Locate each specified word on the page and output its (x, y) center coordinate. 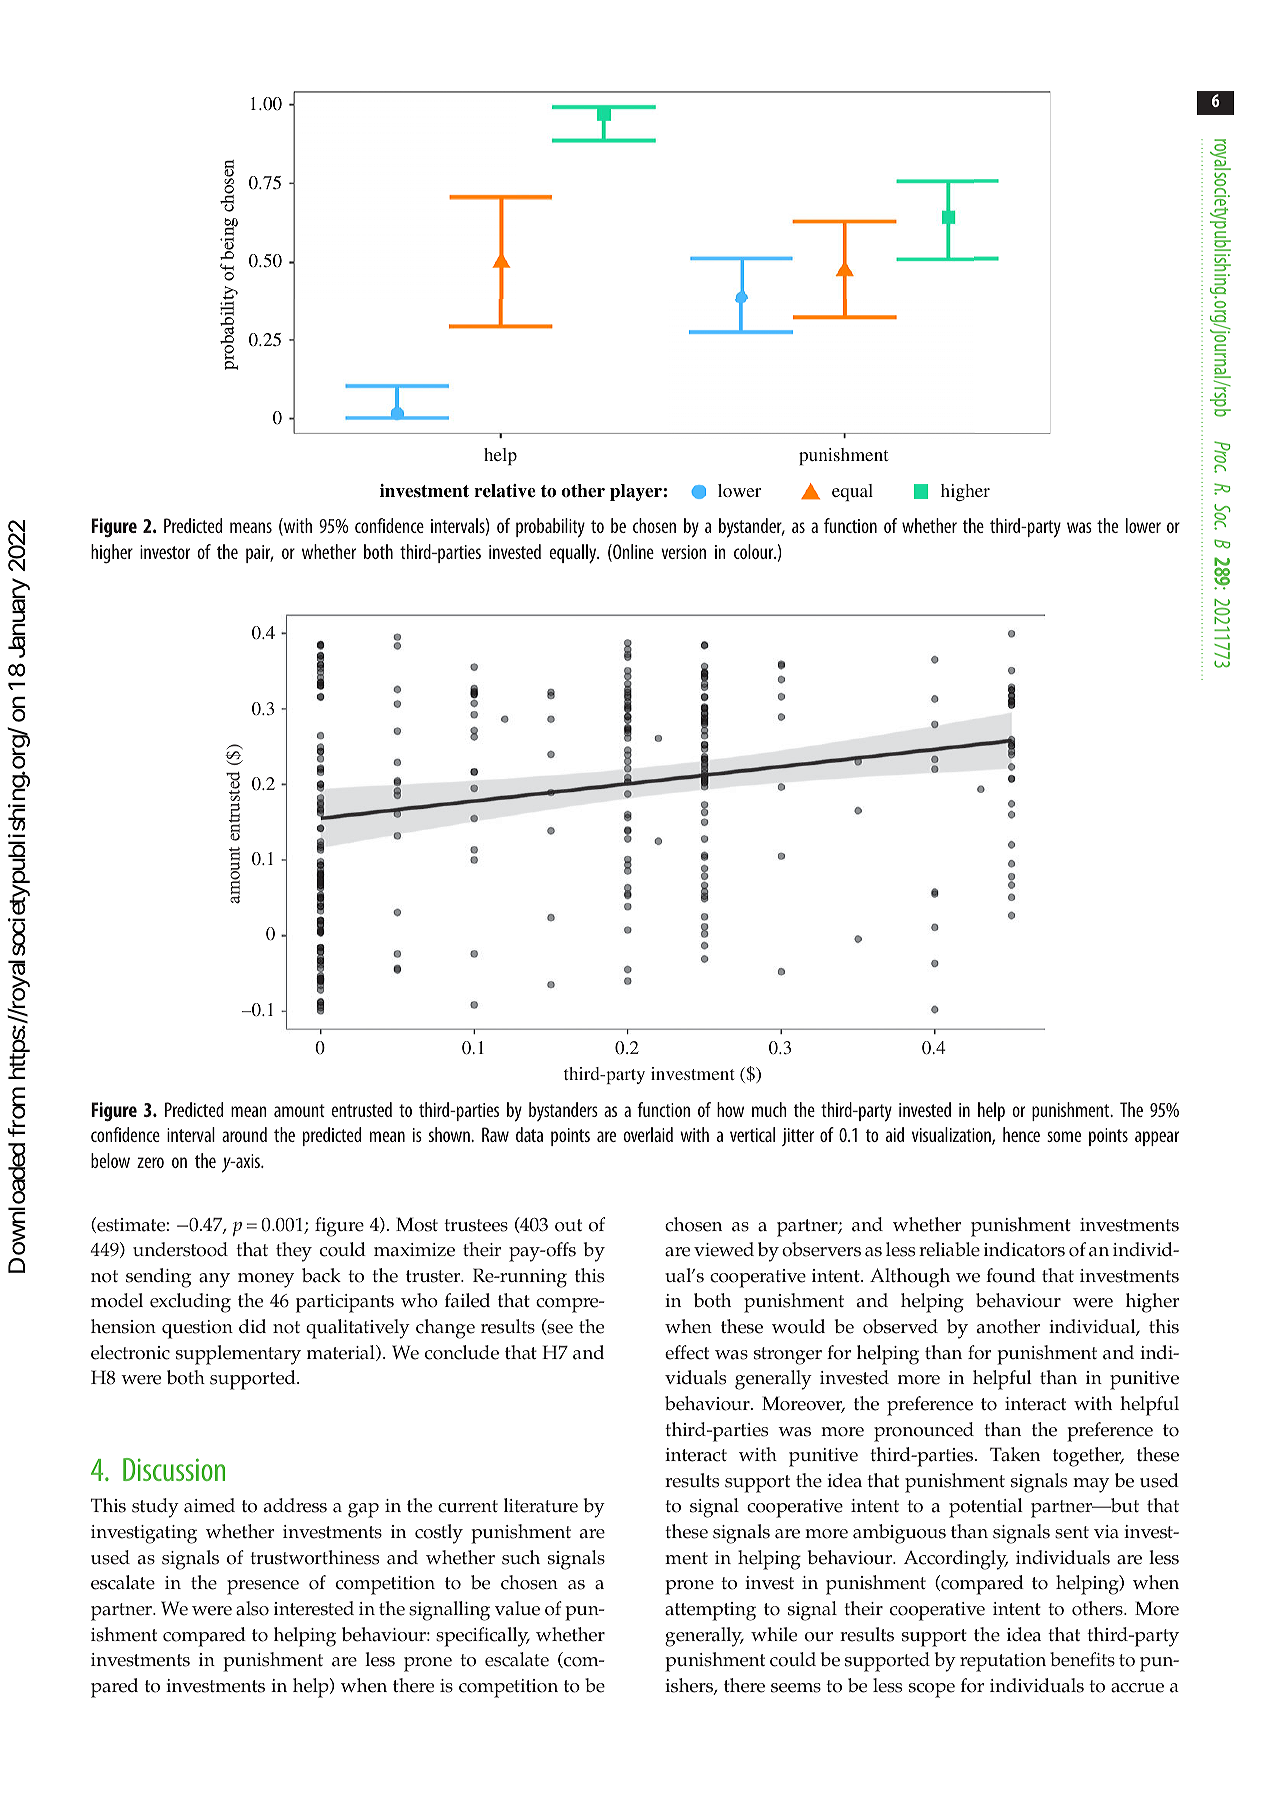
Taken (1015, 1454)
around (244, 1134)
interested (314, 1608)
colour (755, 551)
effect (687, 1352)
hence (1021, 1134)
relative (505, 491)
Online (632, 553)
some (1064, 1136)
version (683, 552)
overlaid (648, 1134)
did (252, 1326)
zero (150, 1162)
